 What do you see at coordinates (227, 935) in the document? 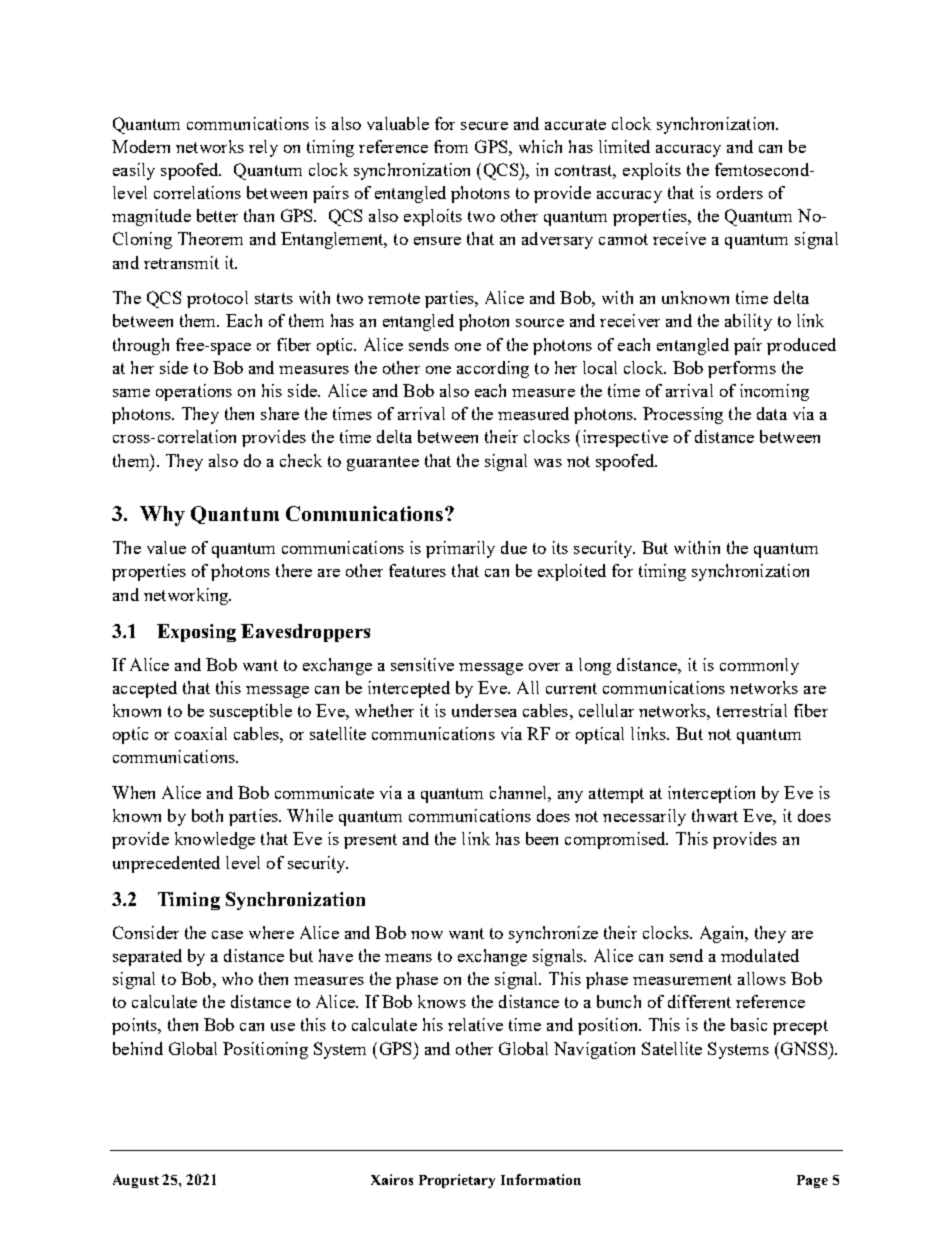
I see `case` at bounding box center [227, 935].
